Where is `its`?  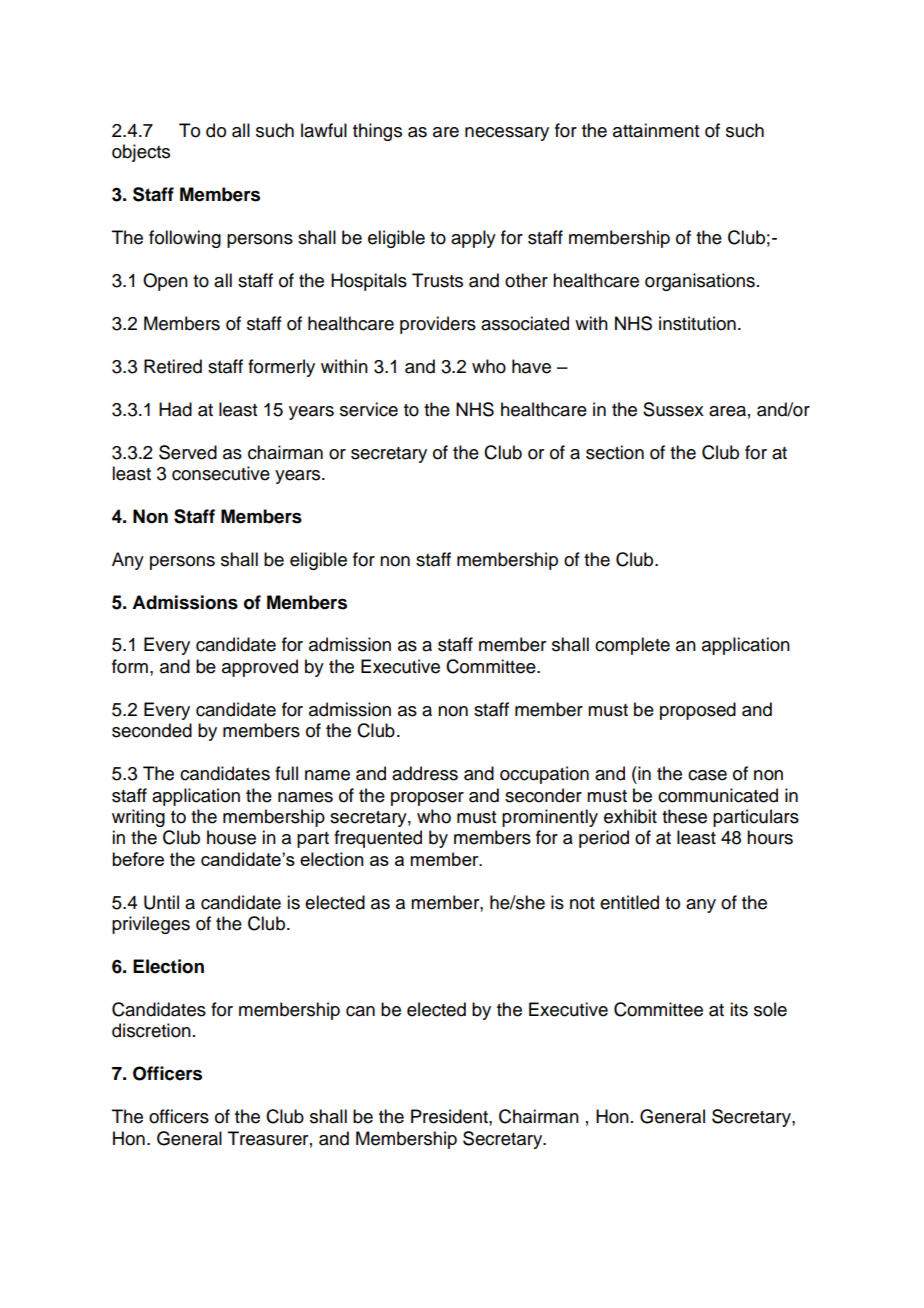
its is located at coordinates (739, 1009).
